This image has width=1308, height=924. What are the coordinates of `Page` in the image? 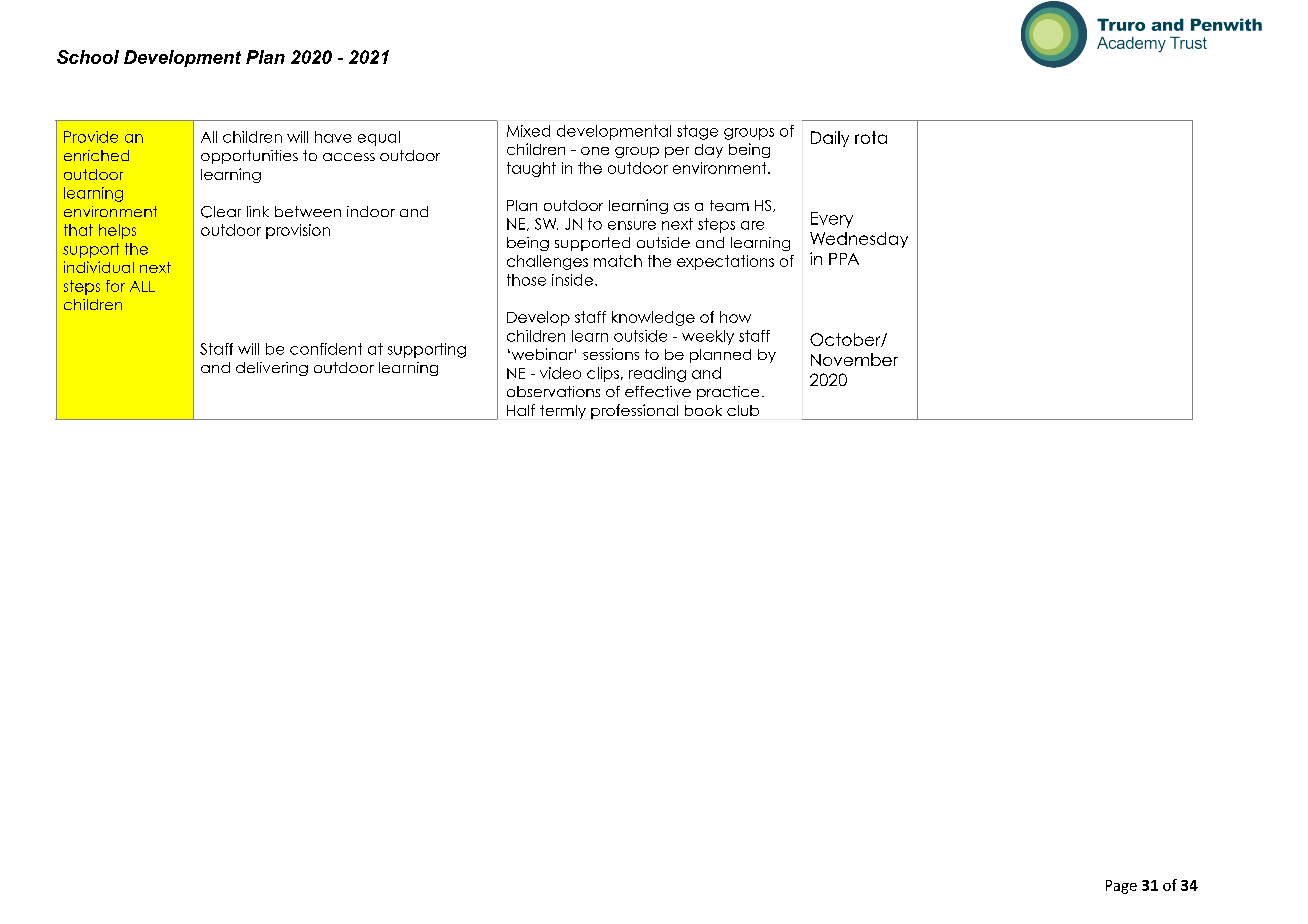 It's located at (1121, 887).
